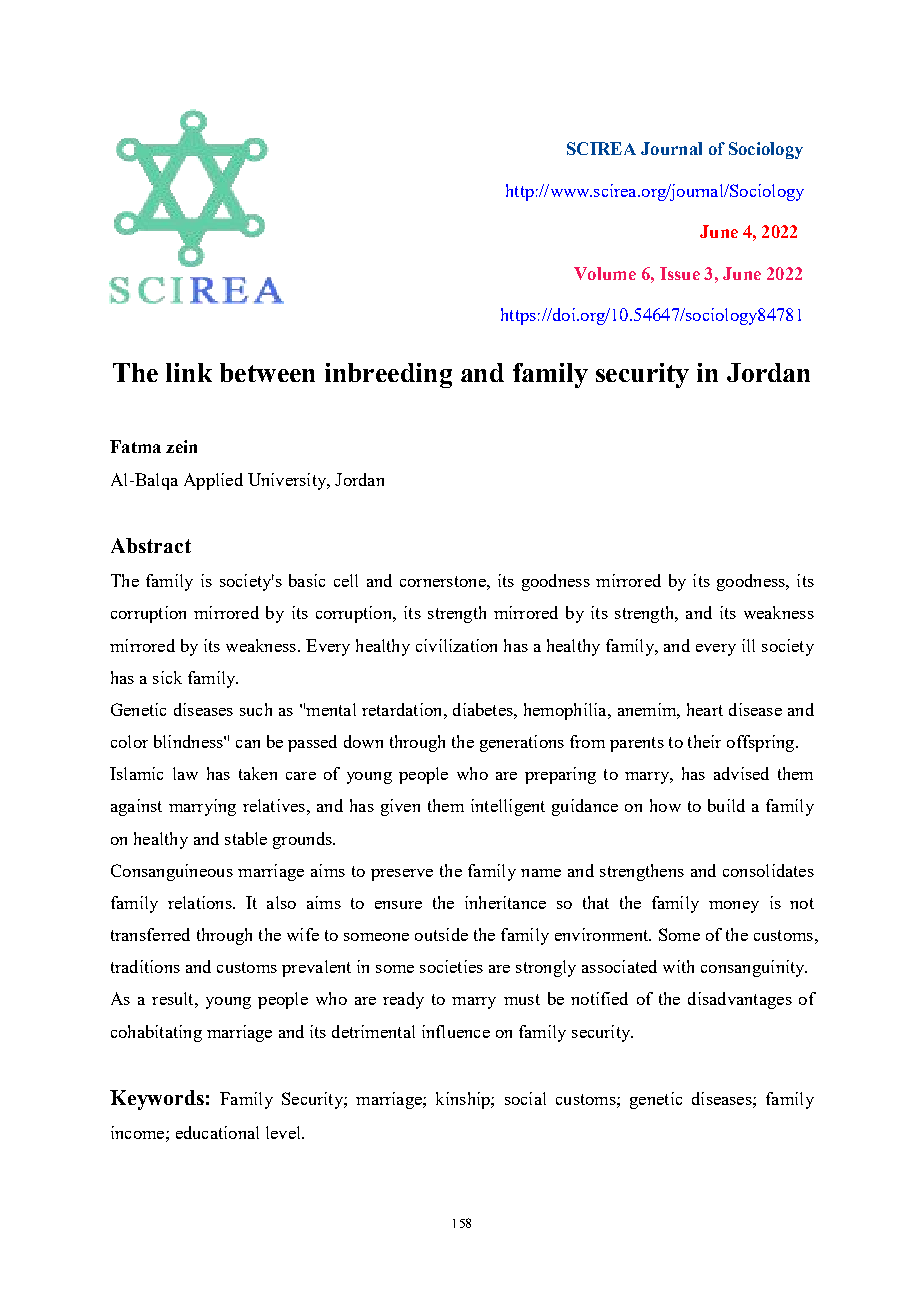  What do you see at coordinates (680, 273) in the image?
I see `Issue` at bounding box center [680, 273].
